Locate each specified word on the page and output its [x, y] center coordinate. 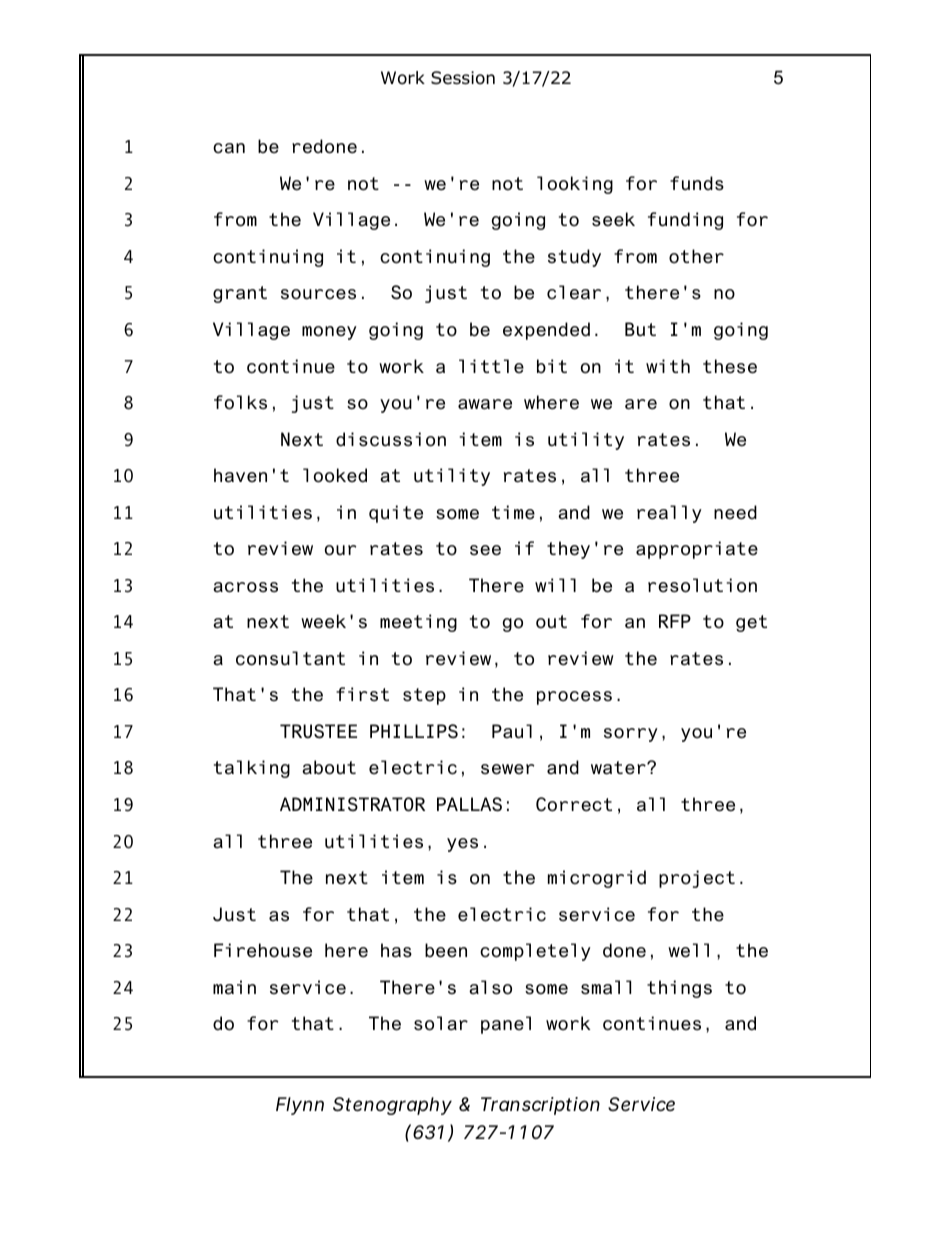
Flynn [300, 1106]
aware [485, 404]
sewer [508, 769]
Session [463, 78]
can [229, 148]
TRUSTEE [318, 731]
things [679, 989]
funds [697, 183]
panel [506, 1025]
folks [240, 402]
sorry [631, 735]
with [668, 366]
